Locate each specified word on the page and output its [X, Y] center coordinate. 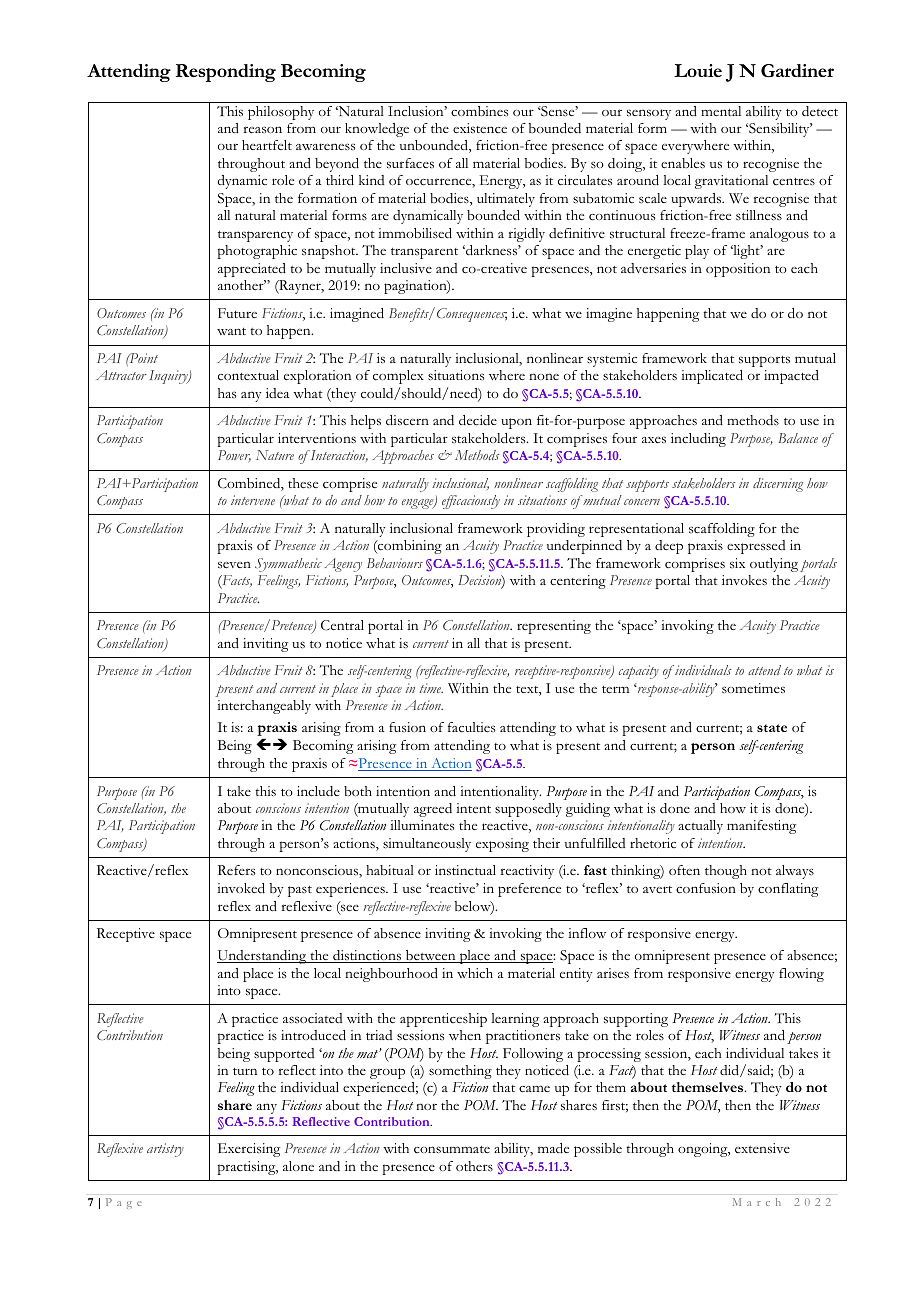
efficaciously [471, 502]
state [772, 728]
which [475, 973]
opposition [738, 270]
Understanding [263, 957]
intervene [253, 500]
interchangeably [264, 707]
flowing [801, 975]
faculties [471, 727]
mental [721, 111]
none [544, 376]
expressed [756, 547]
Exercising [249, 1150]
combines [479, 111]
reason [262, 129]
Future [237, 313]
